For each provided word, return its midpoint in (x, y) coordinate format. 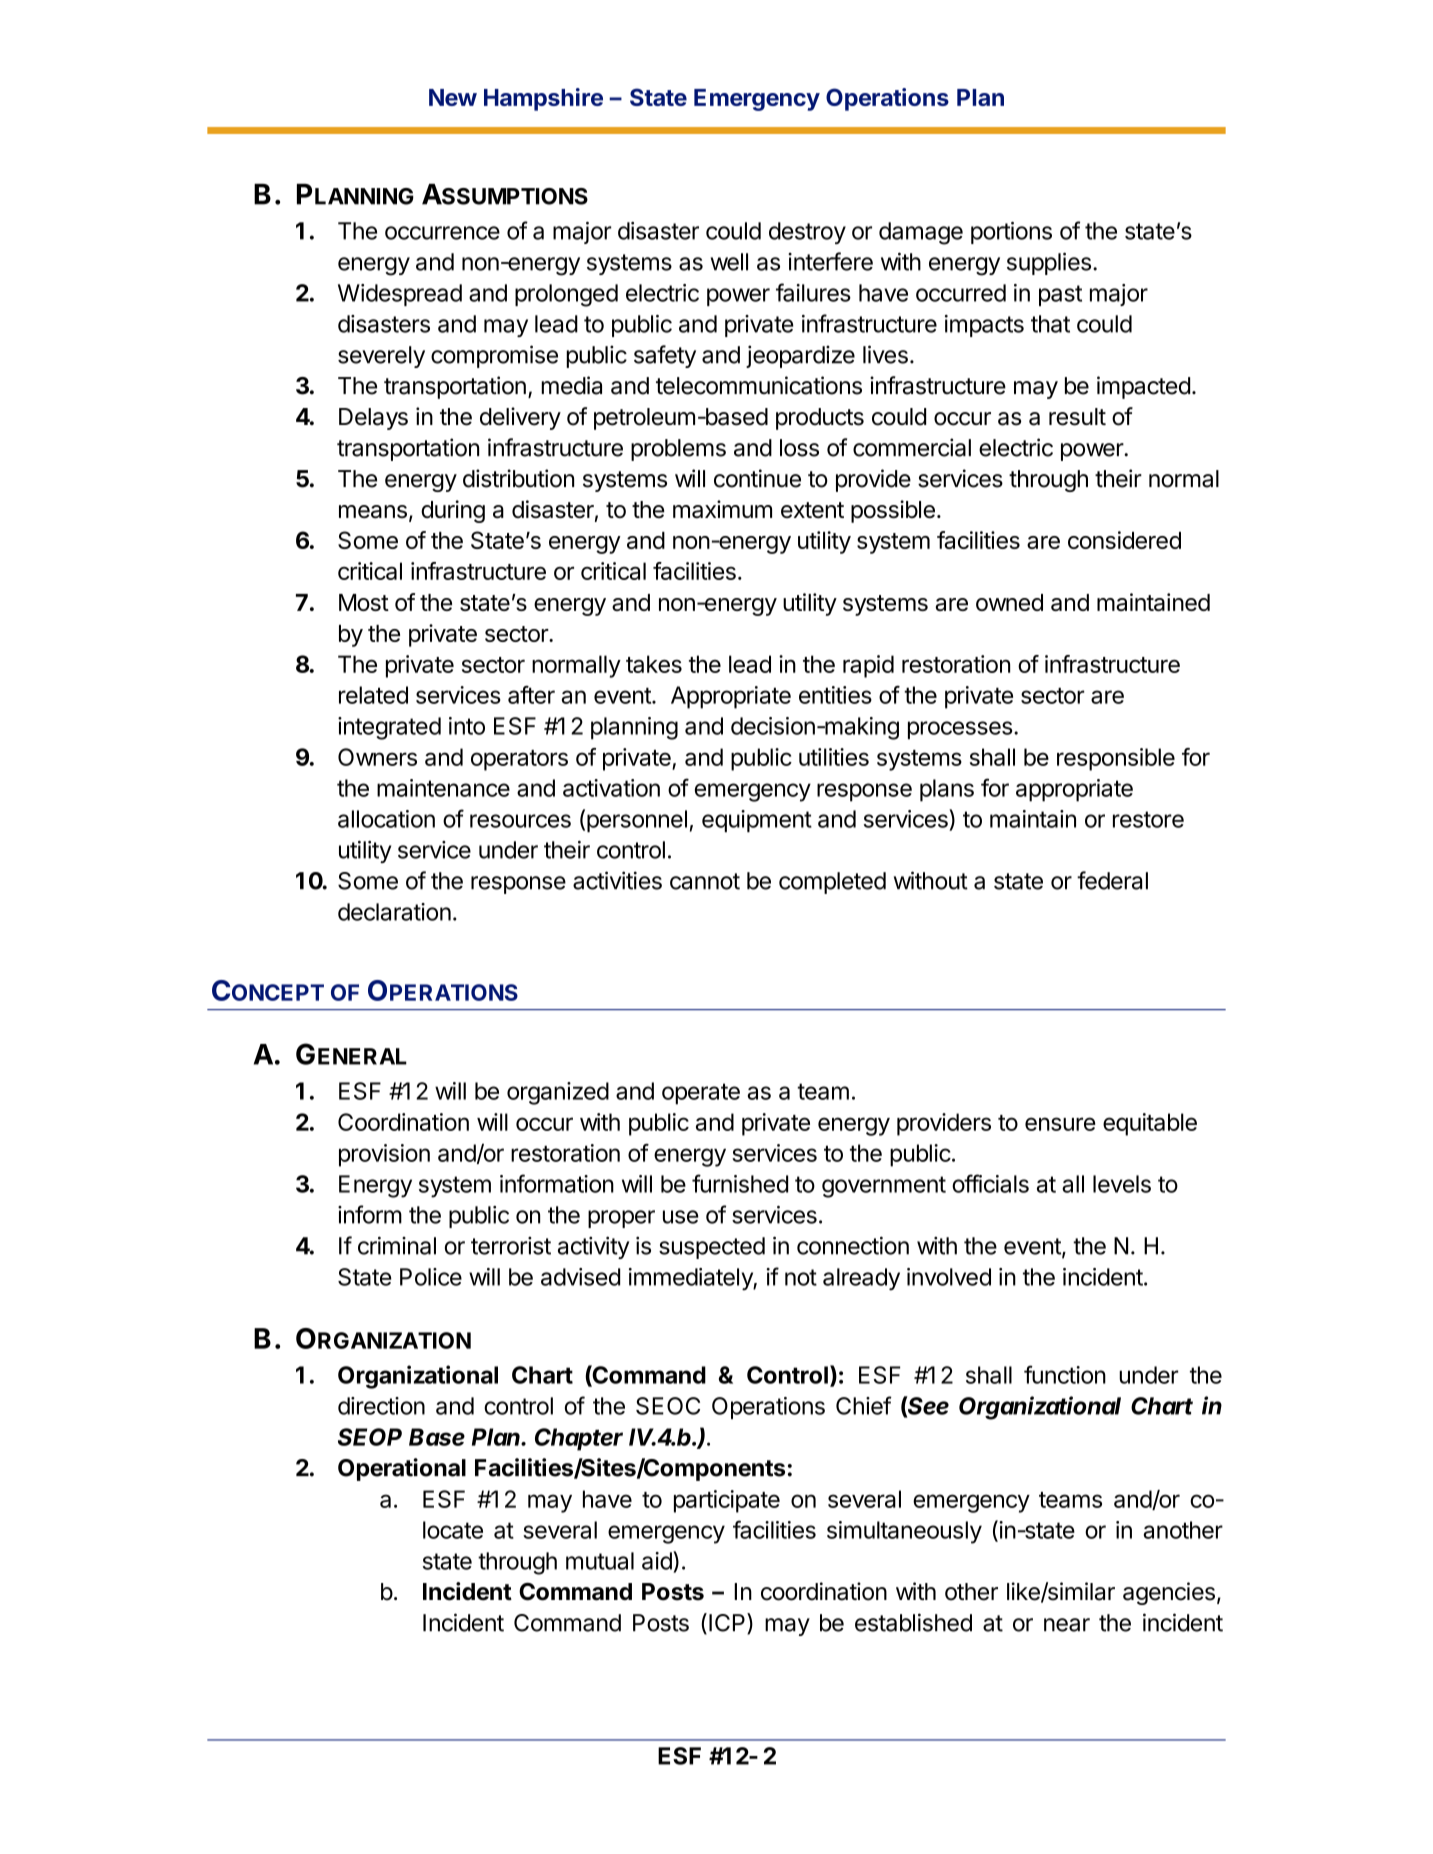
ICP (728, 1623)
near (1067, 1625)
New (453, 97)
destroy (807, 233)
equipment (757, 821)
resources (520, 821)
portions (1011, 233)
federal (1112, 880)
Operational (402, 1469)
